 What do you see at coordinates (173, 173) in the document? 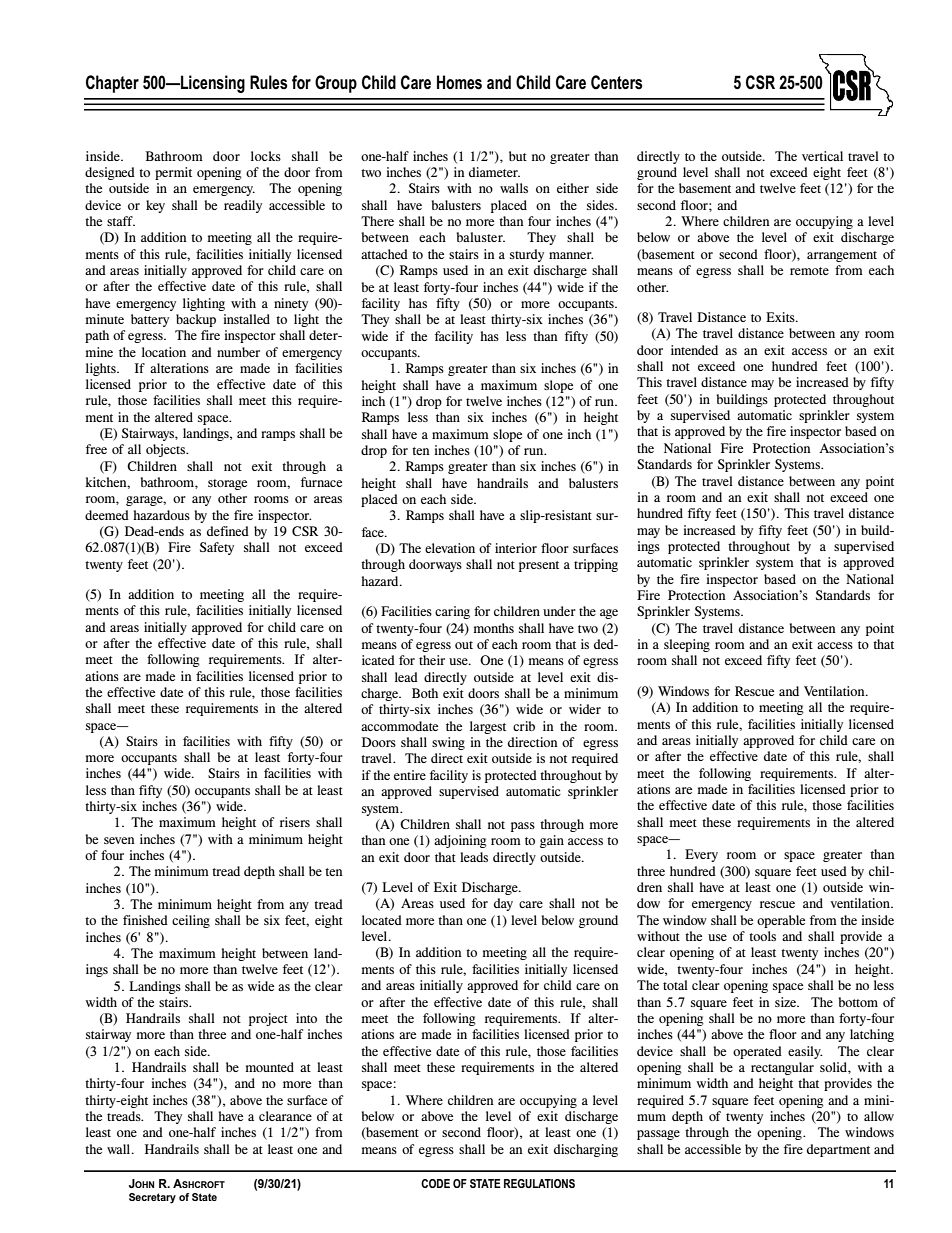
I see `permit` at bounding box center [173, 173].
